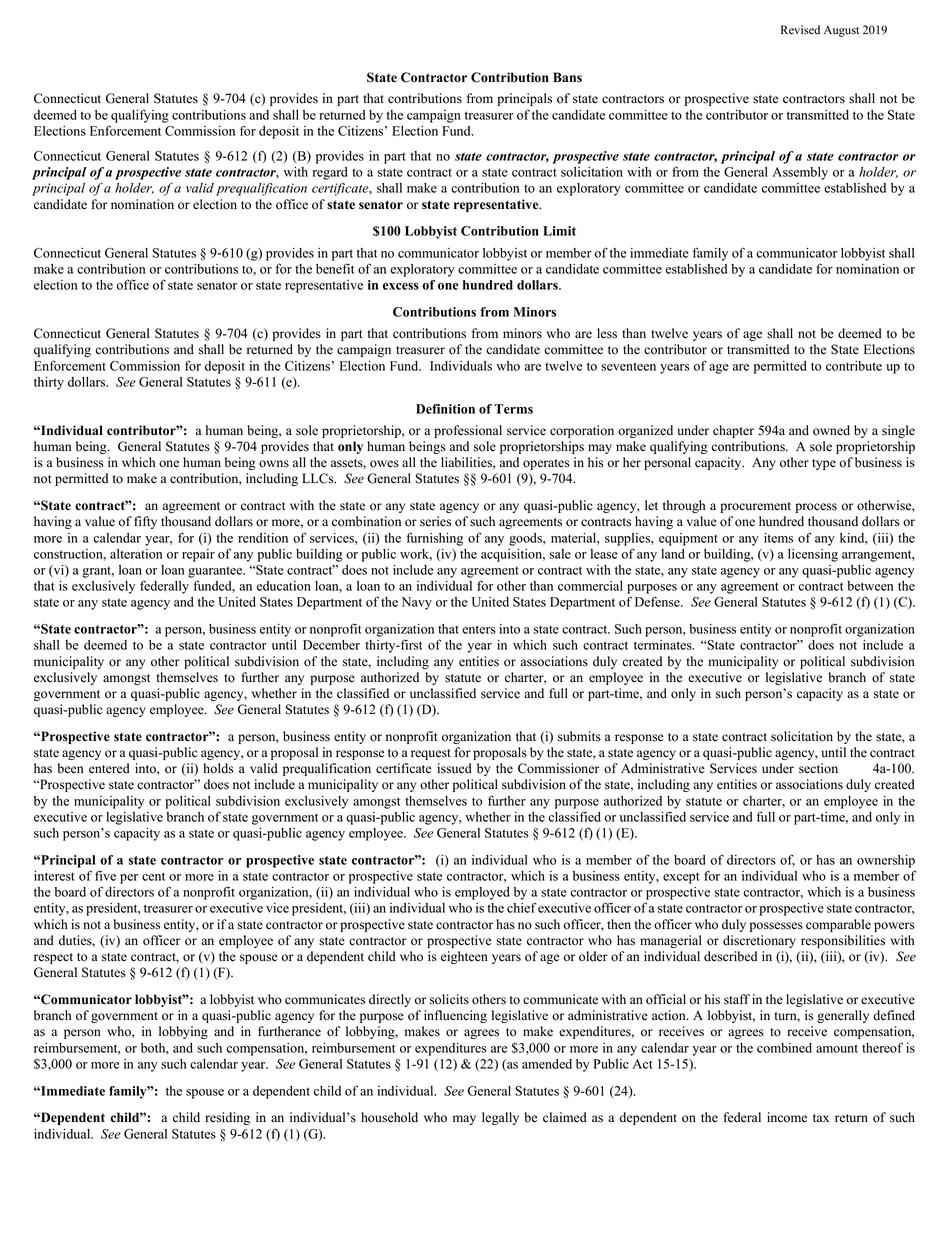 The width and height of the image is (952, 1233). Describe the element at coordinates (500, 1118) in the image. I see `legally` at that location.
